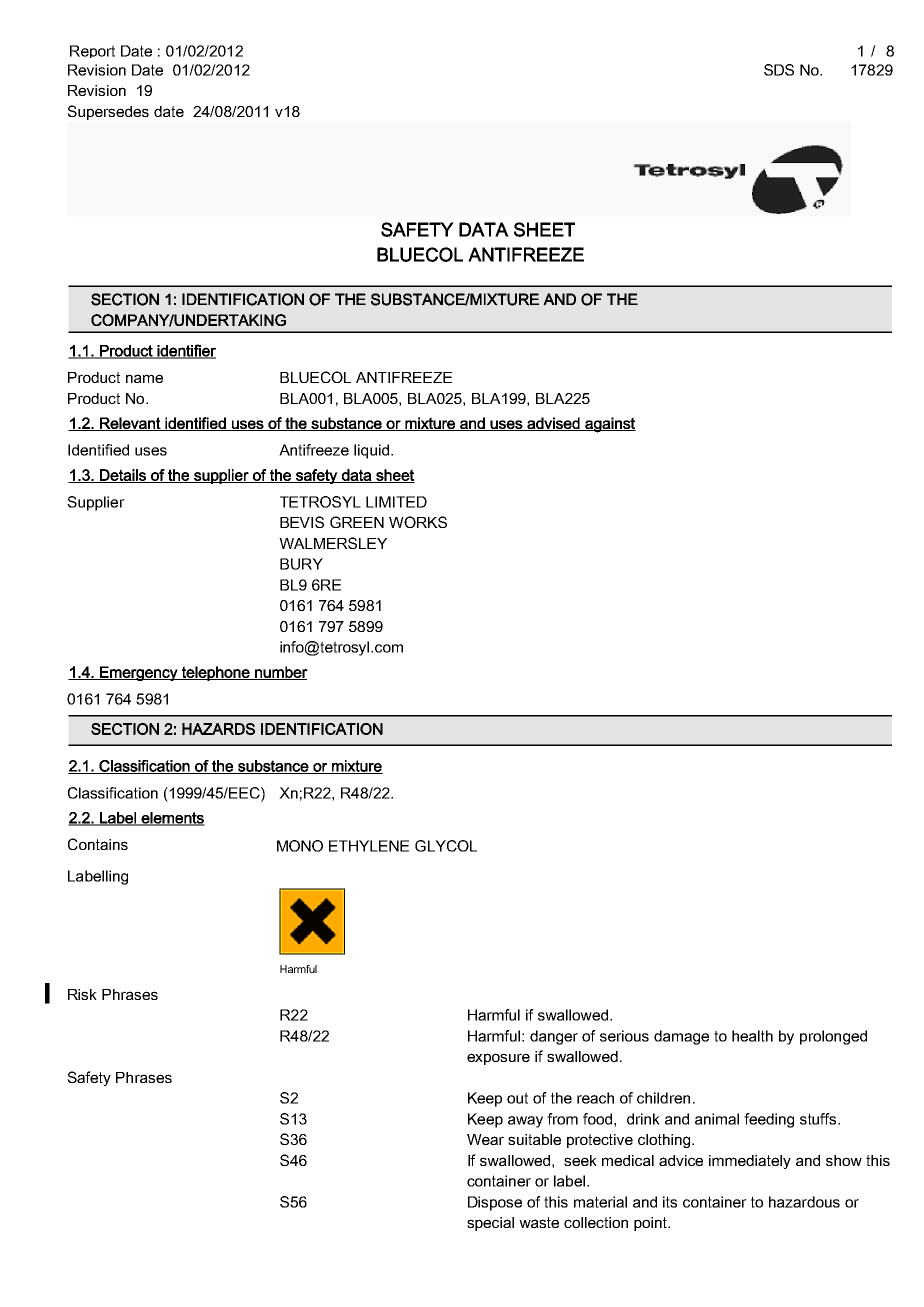  I want to click on against, so click(609, 425).
